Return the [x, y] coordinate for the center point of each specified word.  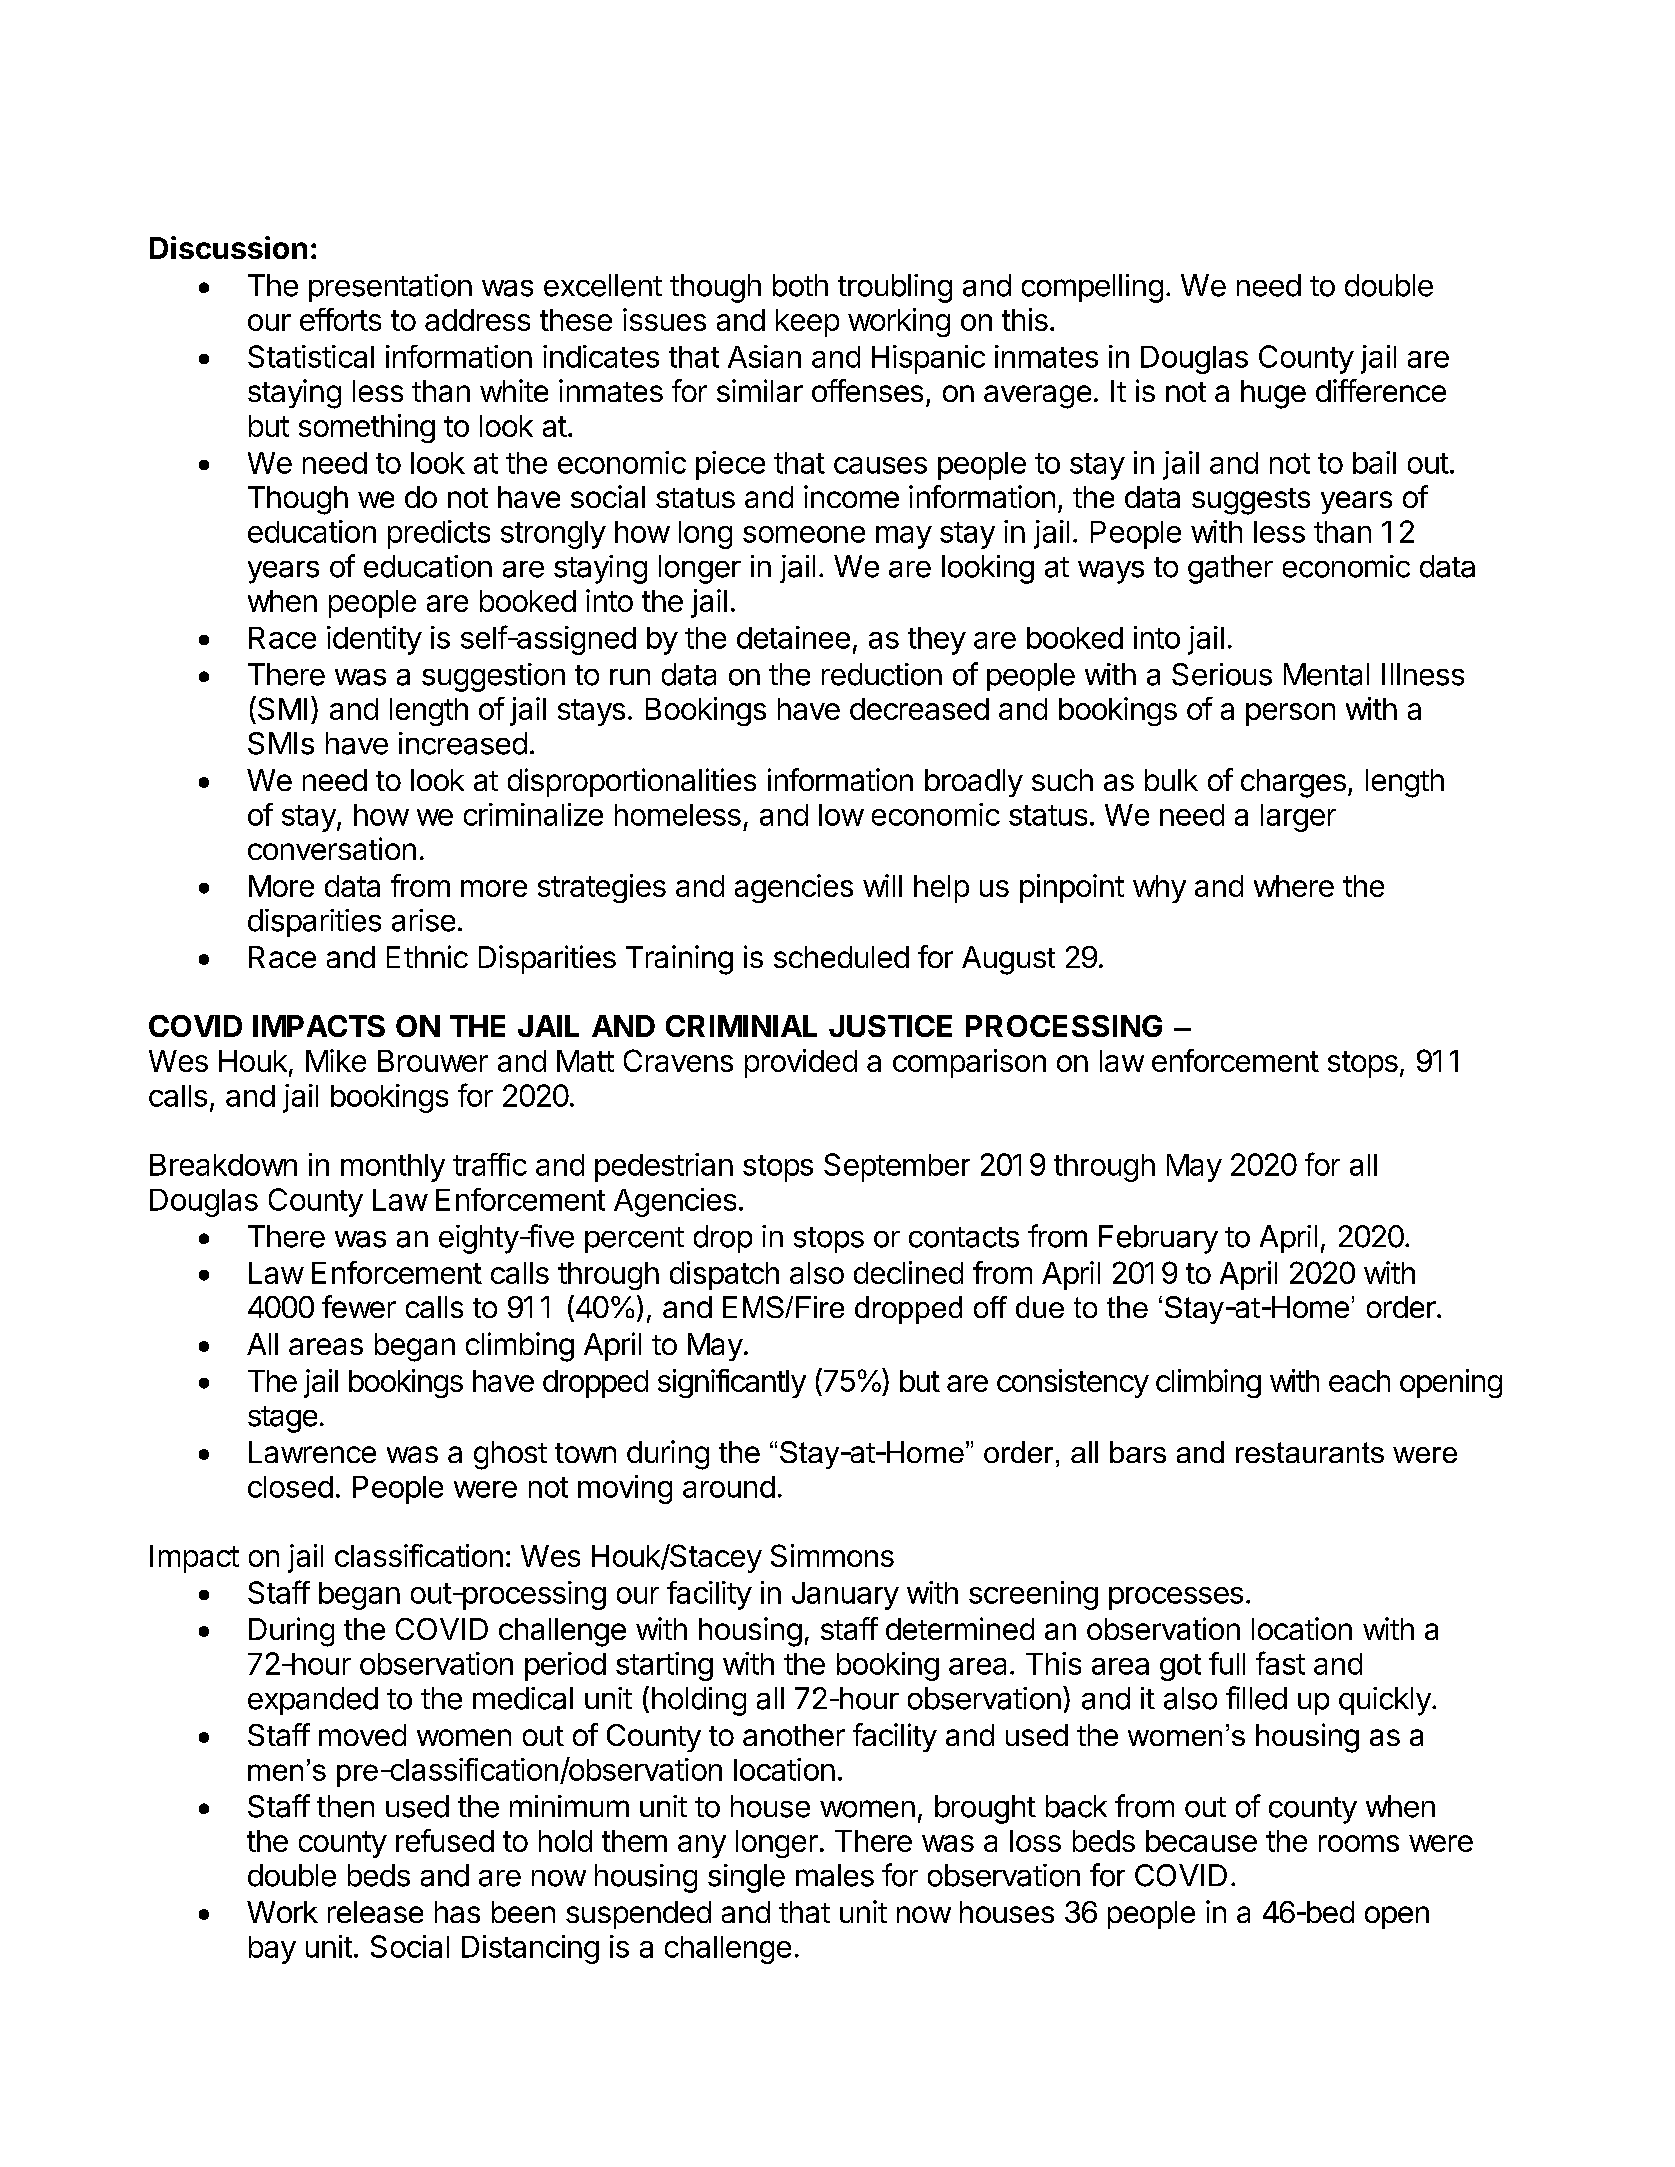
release [375, 1912]
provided [801, 1063]
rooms [1359, 1843]
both [800, 285]
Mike [336, 1060]
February [1158, 1239]
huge [1273, 394]
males [835, 1875]
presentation [390, 288]
